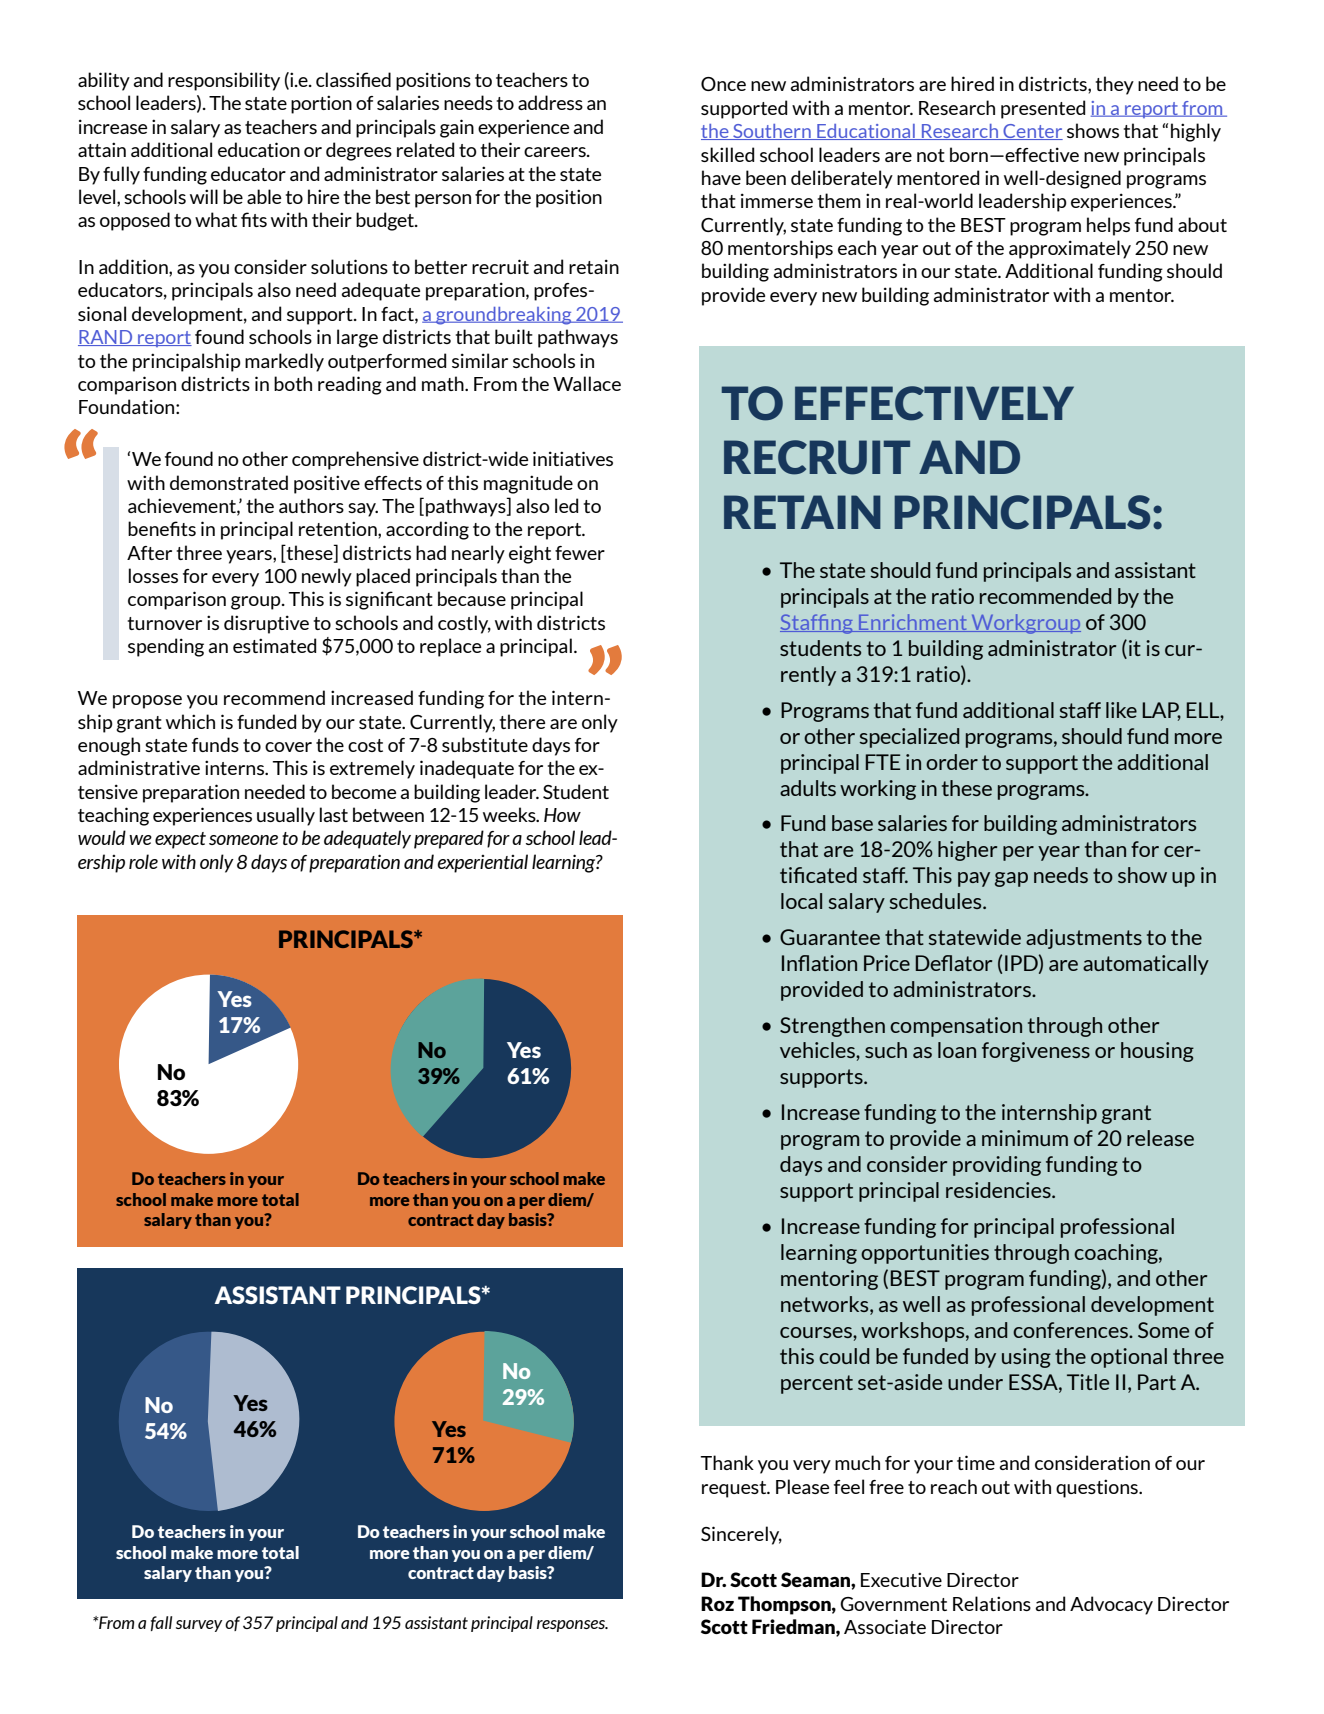 The width and height of the screenshot is (1324, 1714). Describe the element at coordinates (573, 458) in the screenshot. I see `initiatives` at that location.
